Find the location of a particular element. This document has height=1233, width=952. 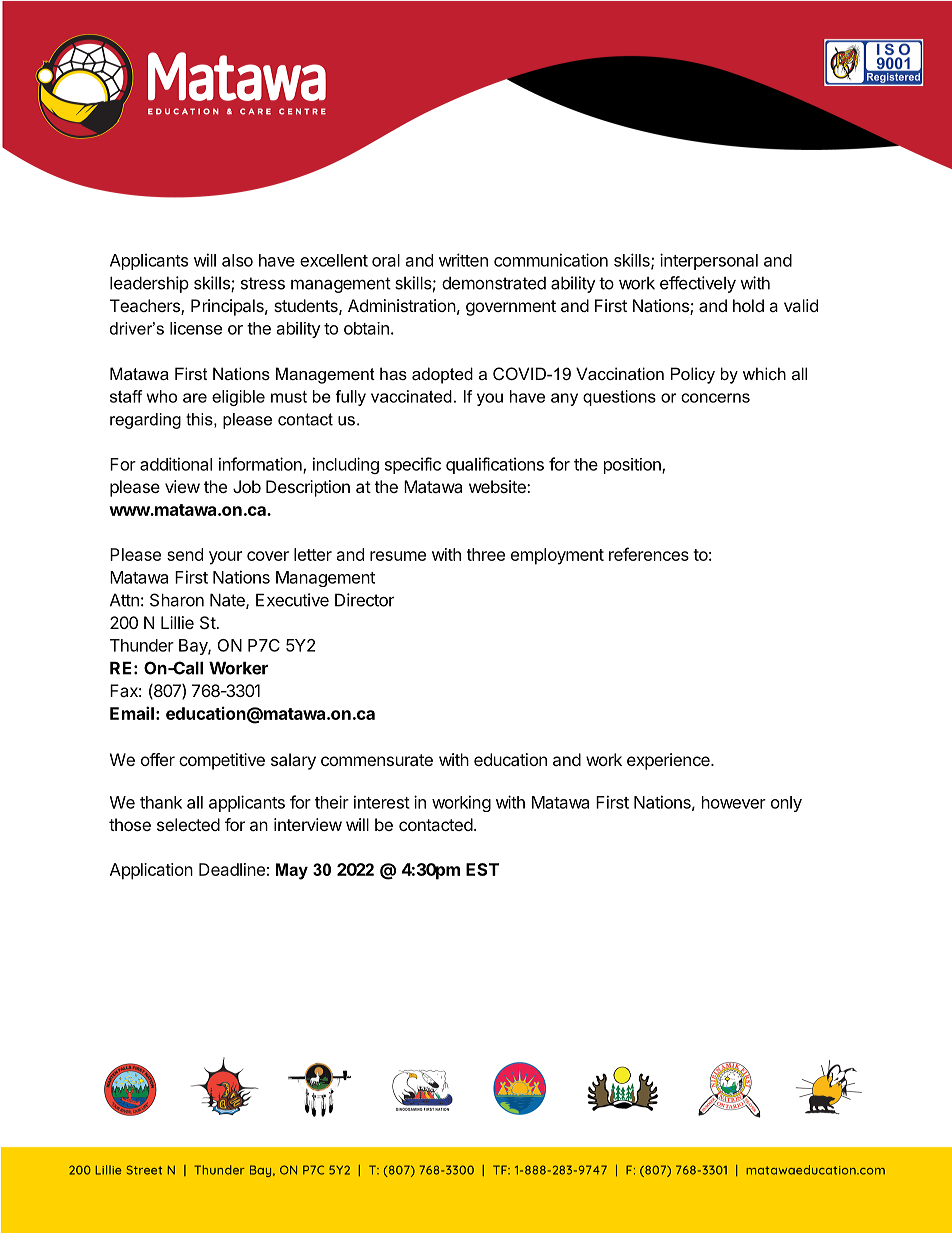

effectively is located at coordinates (698, 284).
